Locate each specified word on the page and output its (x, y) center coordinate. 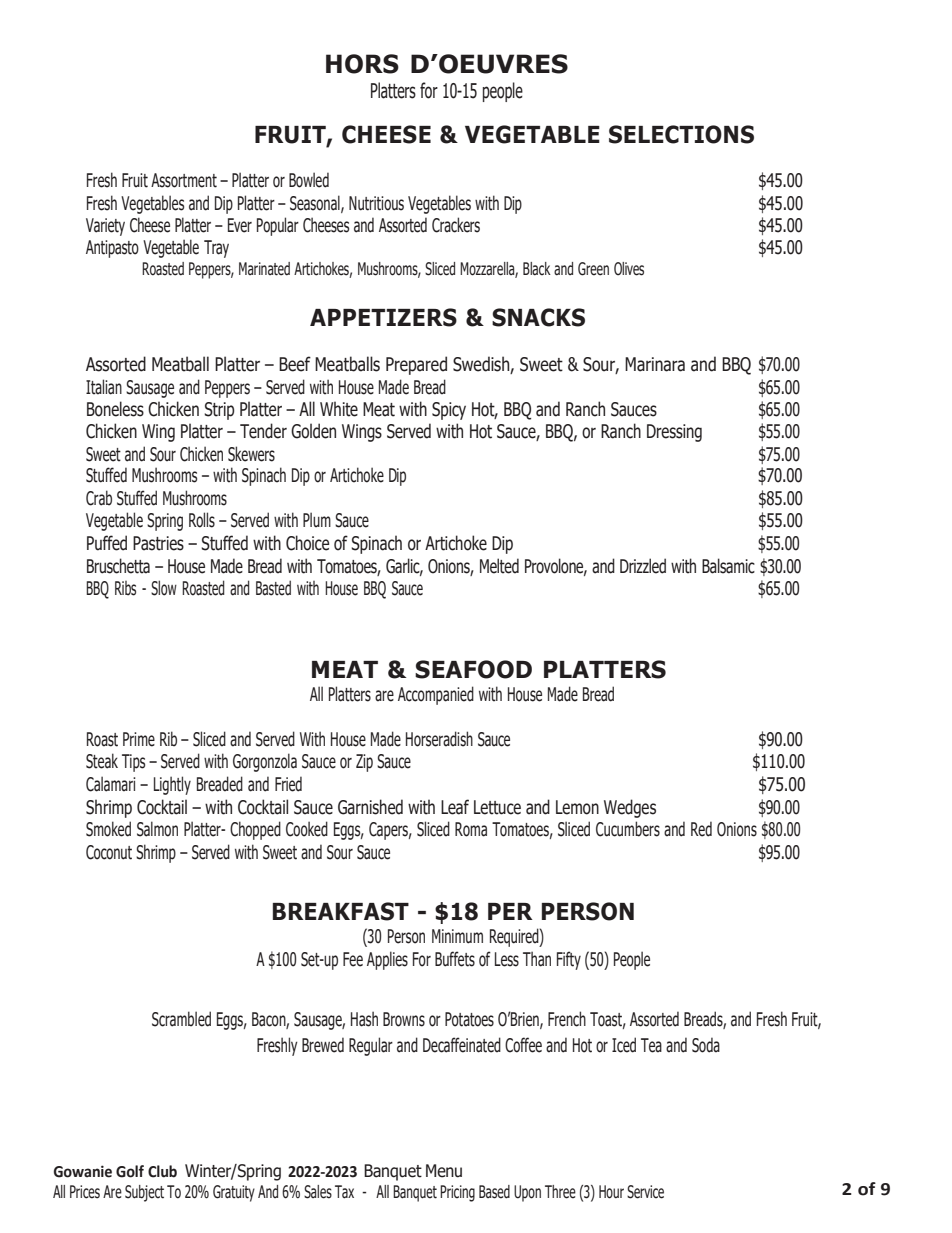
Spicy (449, 411)
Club (162, 1171)
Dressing (674, 433)
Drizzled (643, 566)
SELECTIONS (681, 134)
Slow (164, 588)
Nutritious (376, 203)
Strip (219, 411)
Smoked (108, 829)
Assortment (184, 180)
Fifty (569, 960)
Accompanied (436, 695)
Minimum (457, 936)
